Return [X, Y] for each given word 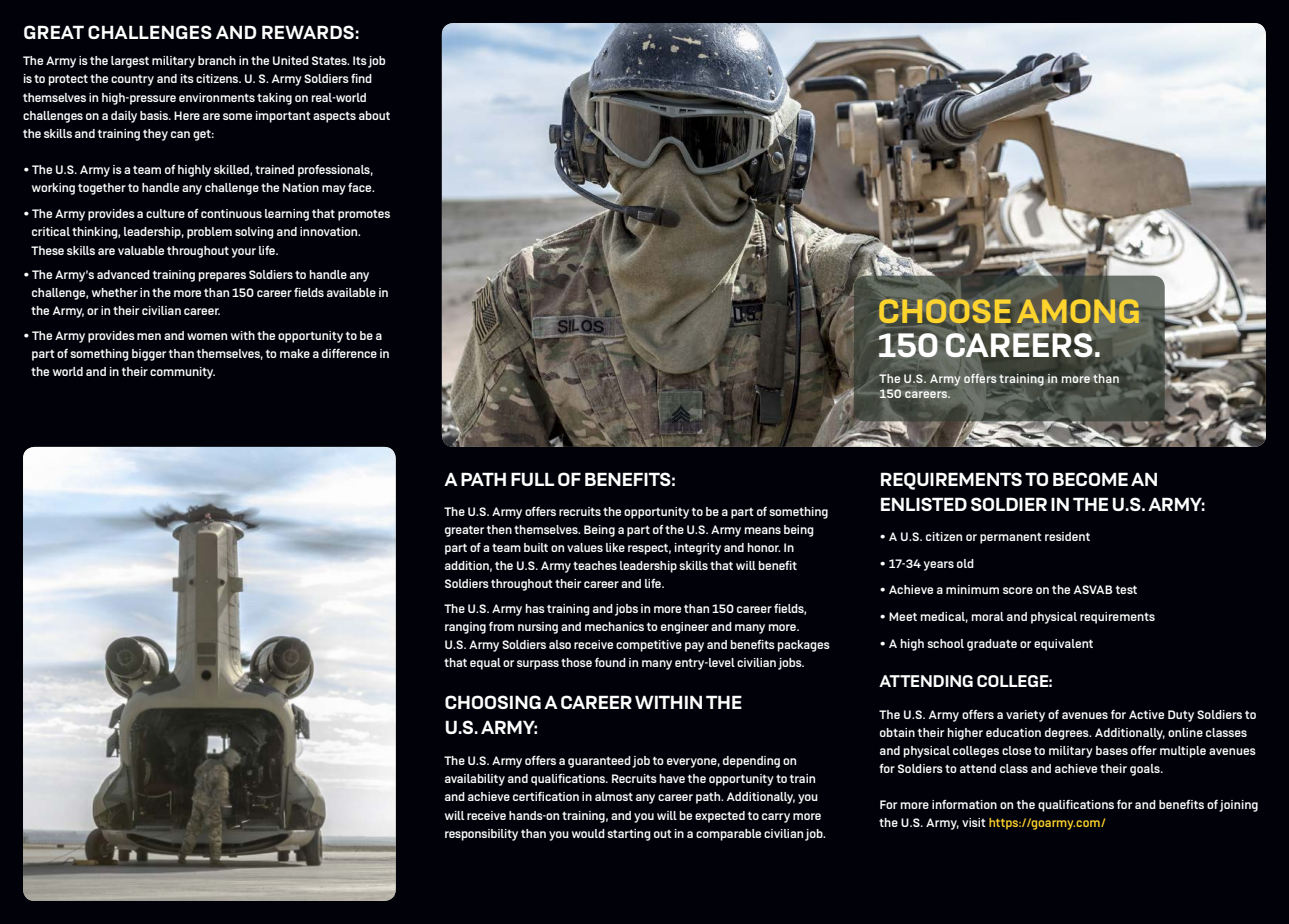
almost [614, 796]
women [207, 336]
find [361, 78]
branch [217, 60]
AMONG [1078, 311]
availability [475, 780]
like [615, 547]
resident [1067, 536]
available [351, 292]
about [374, 115]
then [499, 529]
